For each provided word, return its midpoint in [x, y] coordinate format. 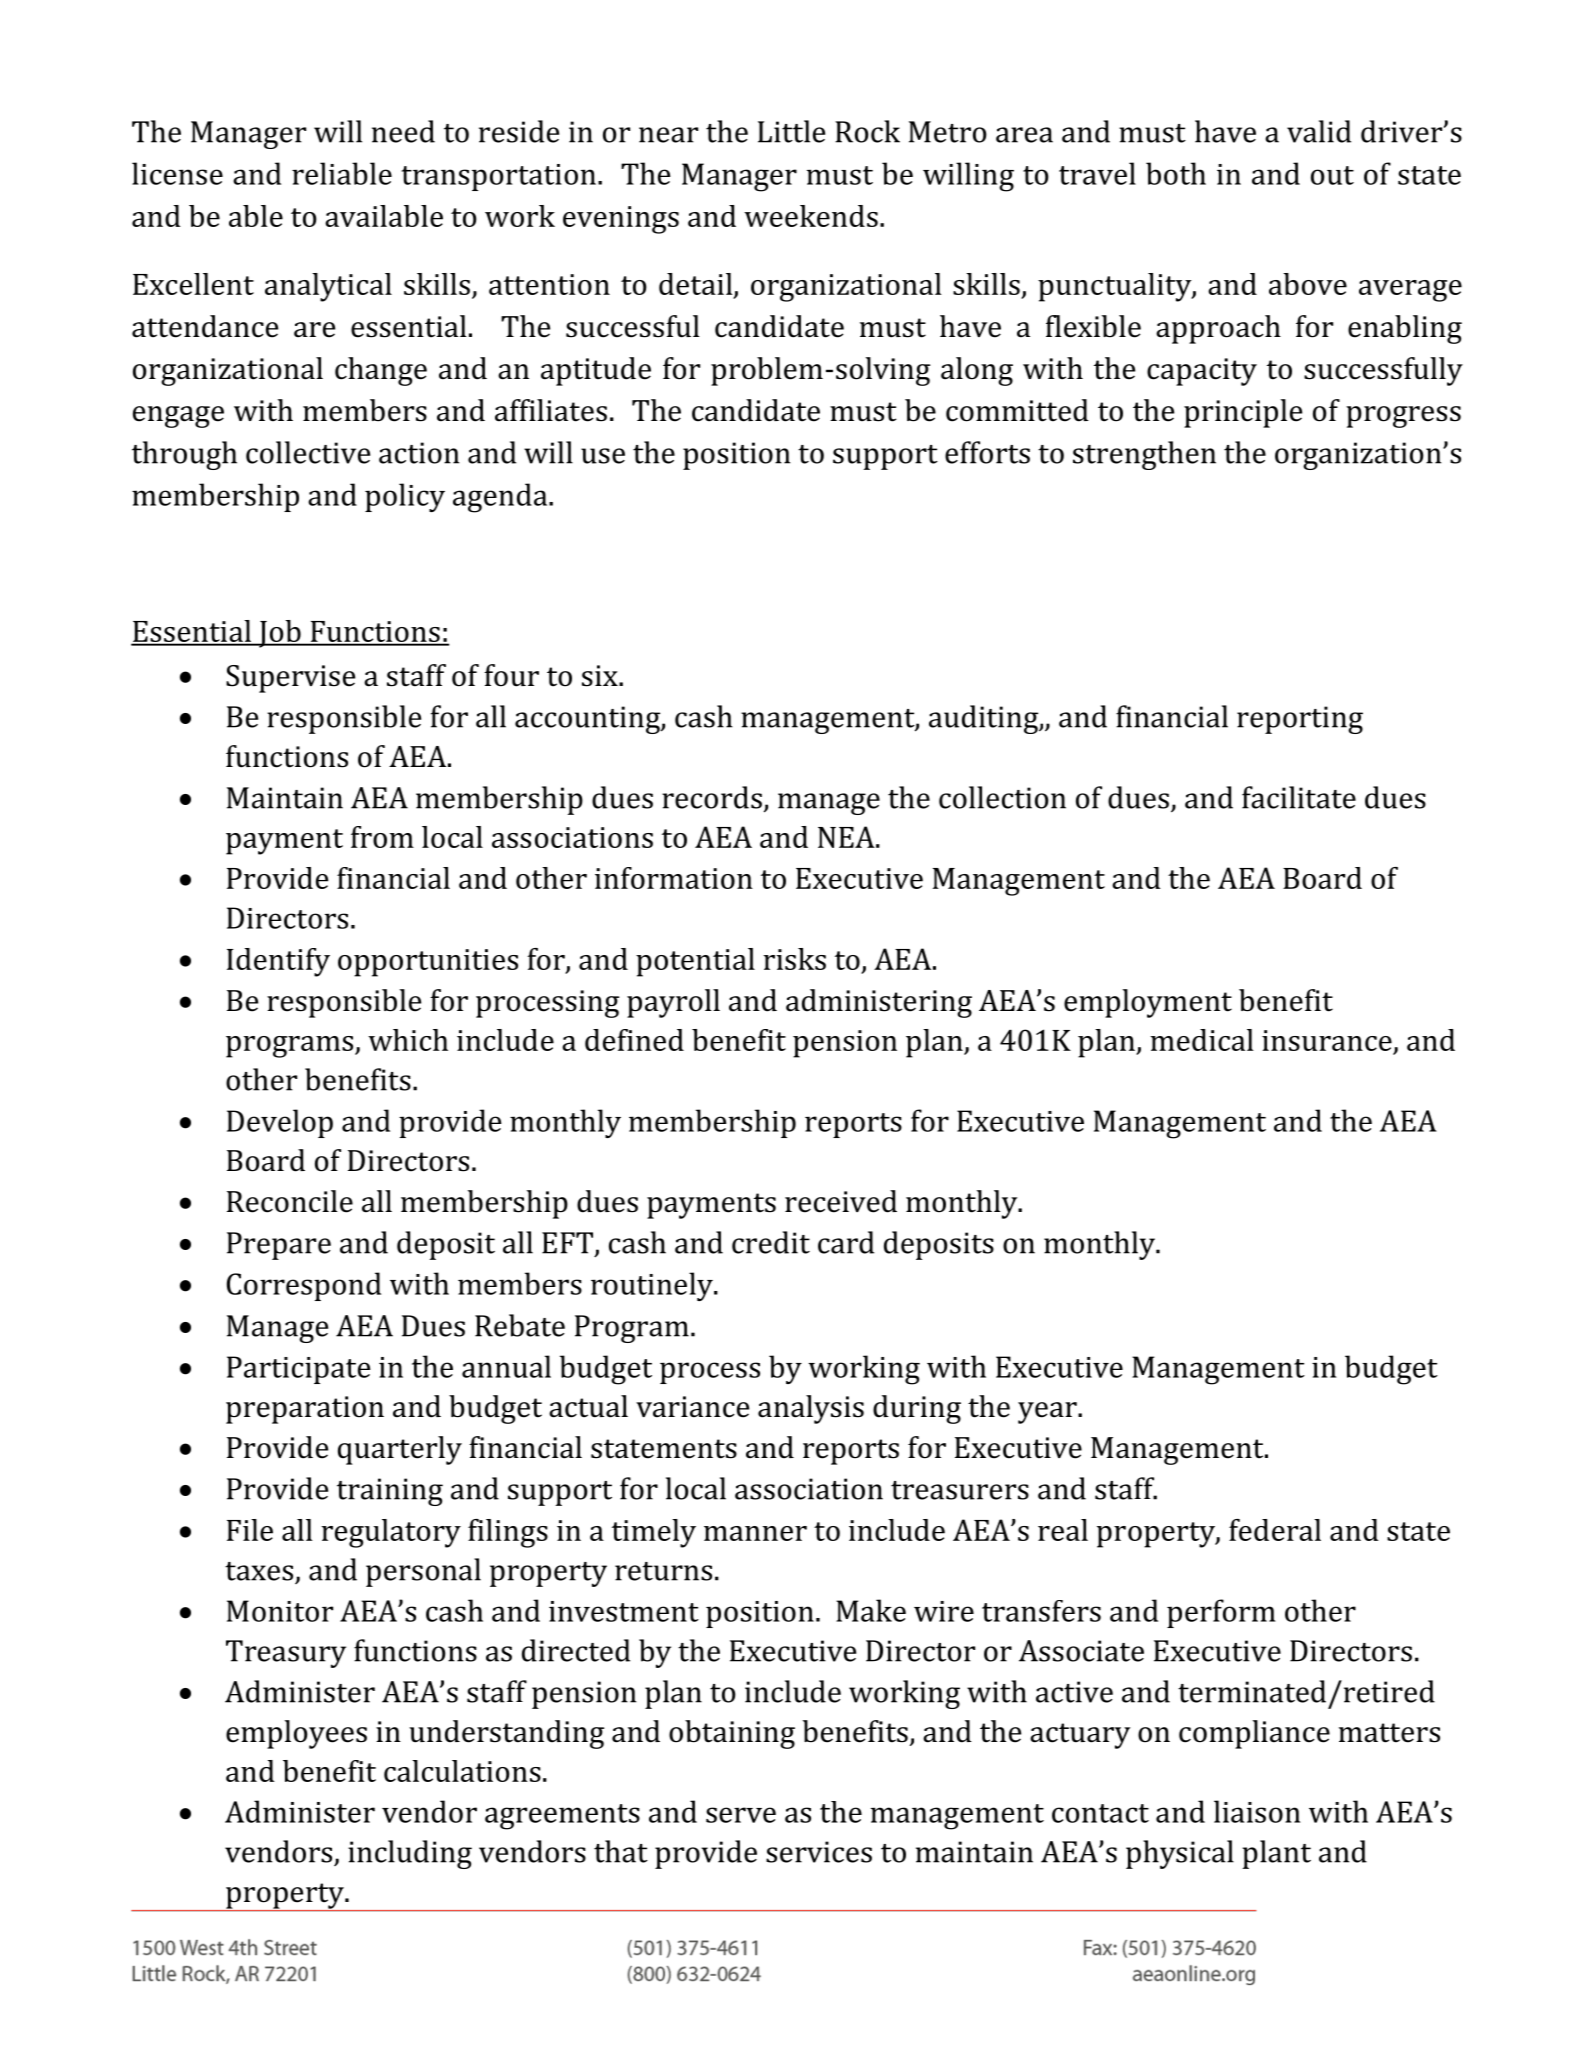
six [601, 676]
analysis [811, 1409]
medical [1202, 1040]
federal [1275, 1530]
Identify [278, 962]
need [403, 131]
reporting [1300, 720]
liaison [1257, 1811]
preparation [305, 1410]
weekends [811, 216]
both [1176, 173]
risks [794, 959]
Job [280, 634]
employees [296, 1734]
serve [741, 1815]
